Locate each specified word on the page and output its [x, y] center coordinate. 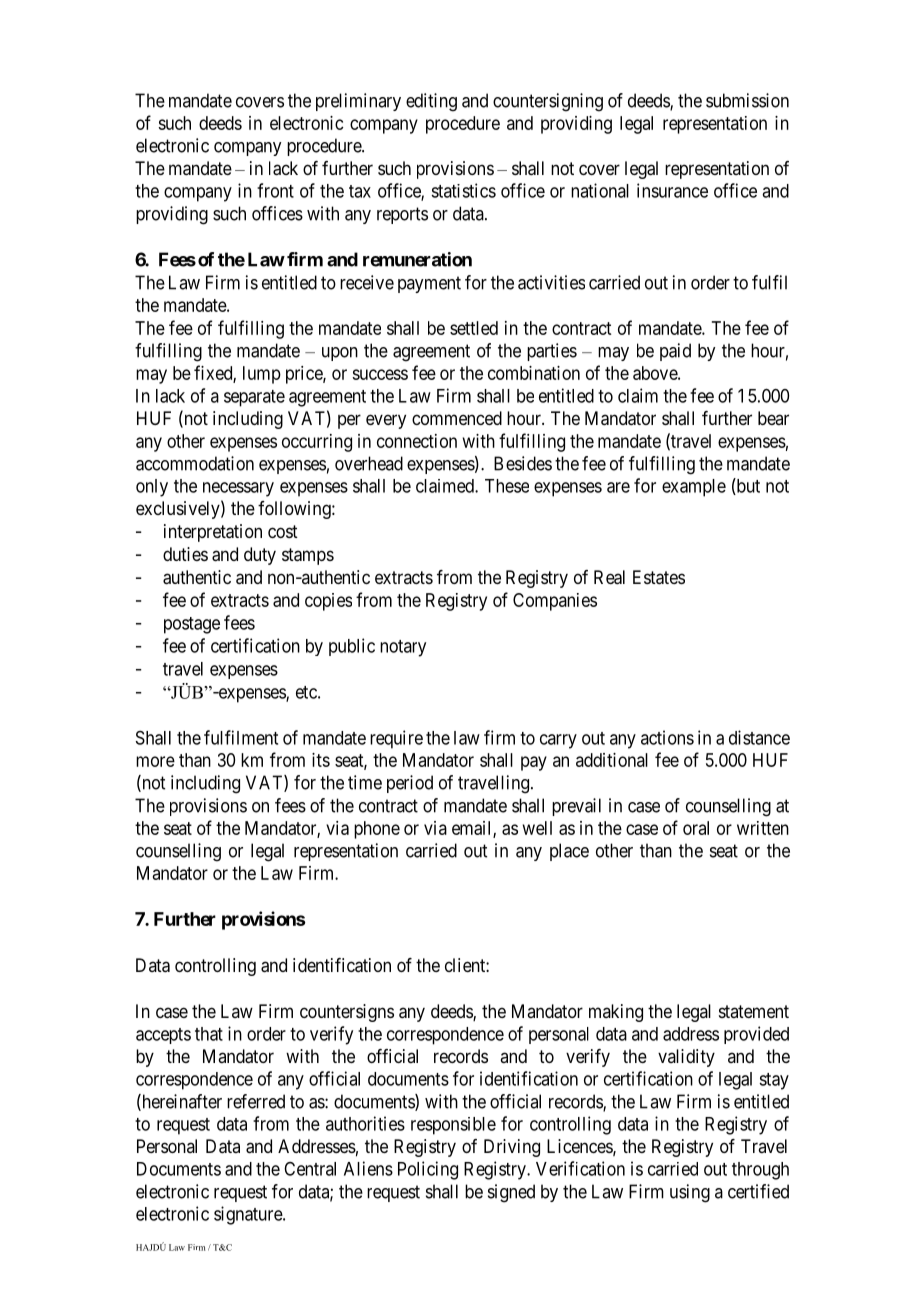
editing [431, 102]
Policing [428, 1170]
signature [249, 1215]
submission [747, 100]
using [690, 1193]
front [275, 190]
